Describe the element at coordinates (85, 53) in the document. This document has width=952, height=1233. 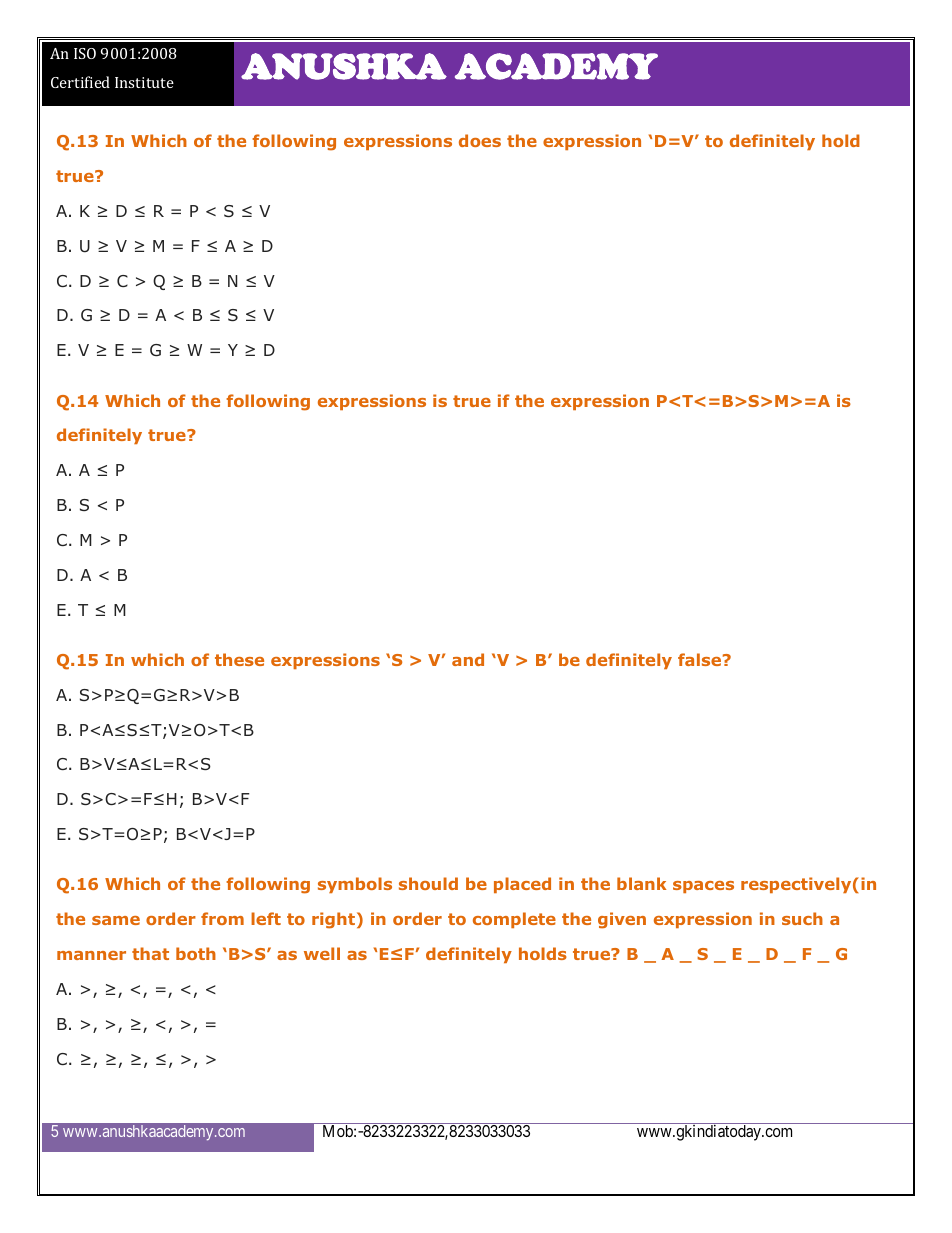
I see `ISO` at that location.
